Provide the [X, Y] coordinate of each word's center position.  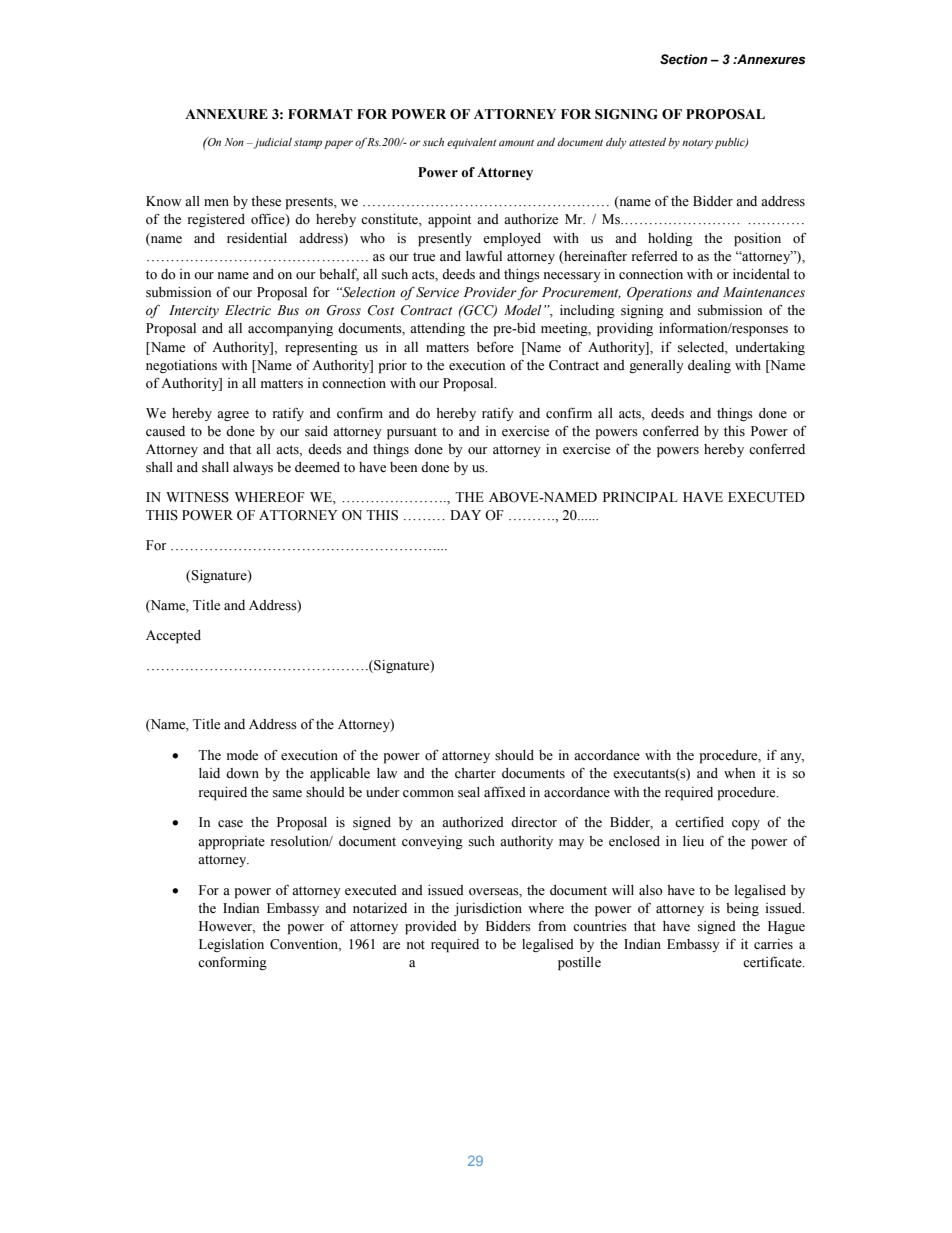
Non [234, 142]
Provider [490, 293]
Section [684, 59]
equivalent [471, 143]
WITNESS [197, 497]
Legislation [231, 945]
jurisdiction [488, 909]
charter [475, 773]
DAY [465, 515]
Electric [248, 310]
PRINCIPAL [640, 497]
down [242, 773]
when [739, 773]
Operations [659, 294]
